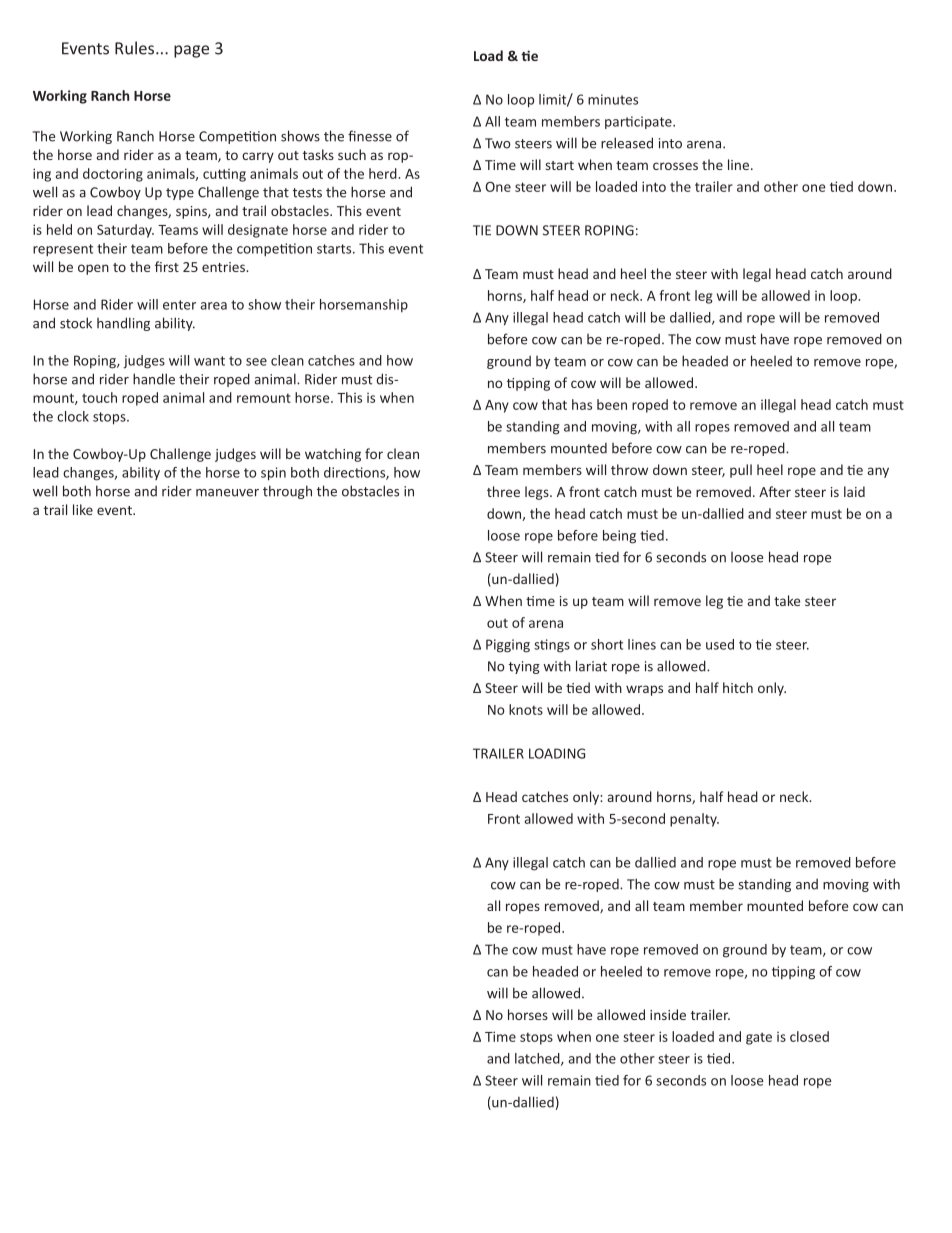  Describe the element at coordinates (694, 820) in the screenshot. I see `penalty` at that location.
